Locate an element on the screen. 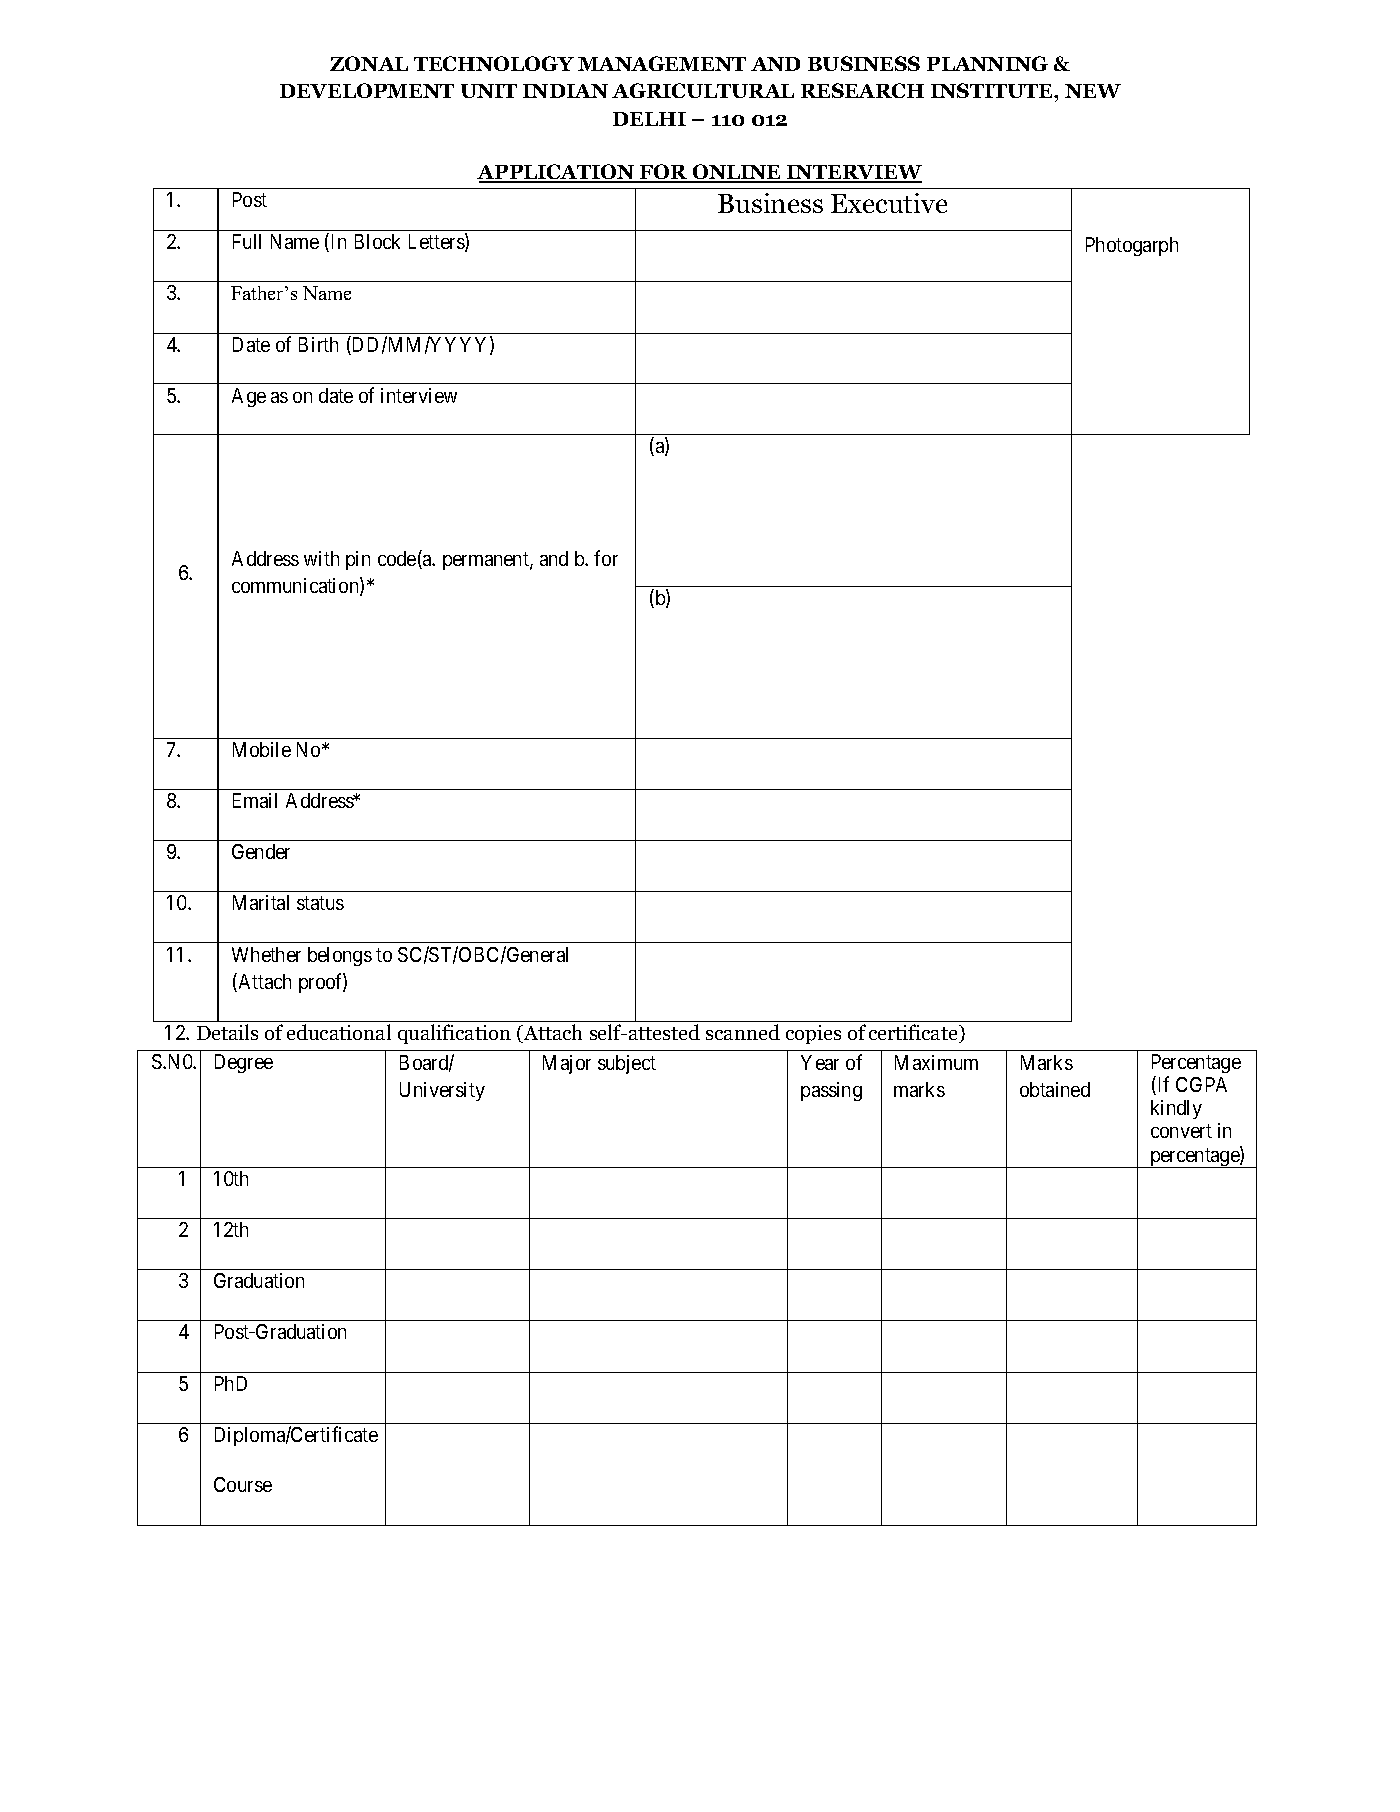 This screenshot has width=1400, height=1812. Maximum is located at coordinates (936, 1062).
